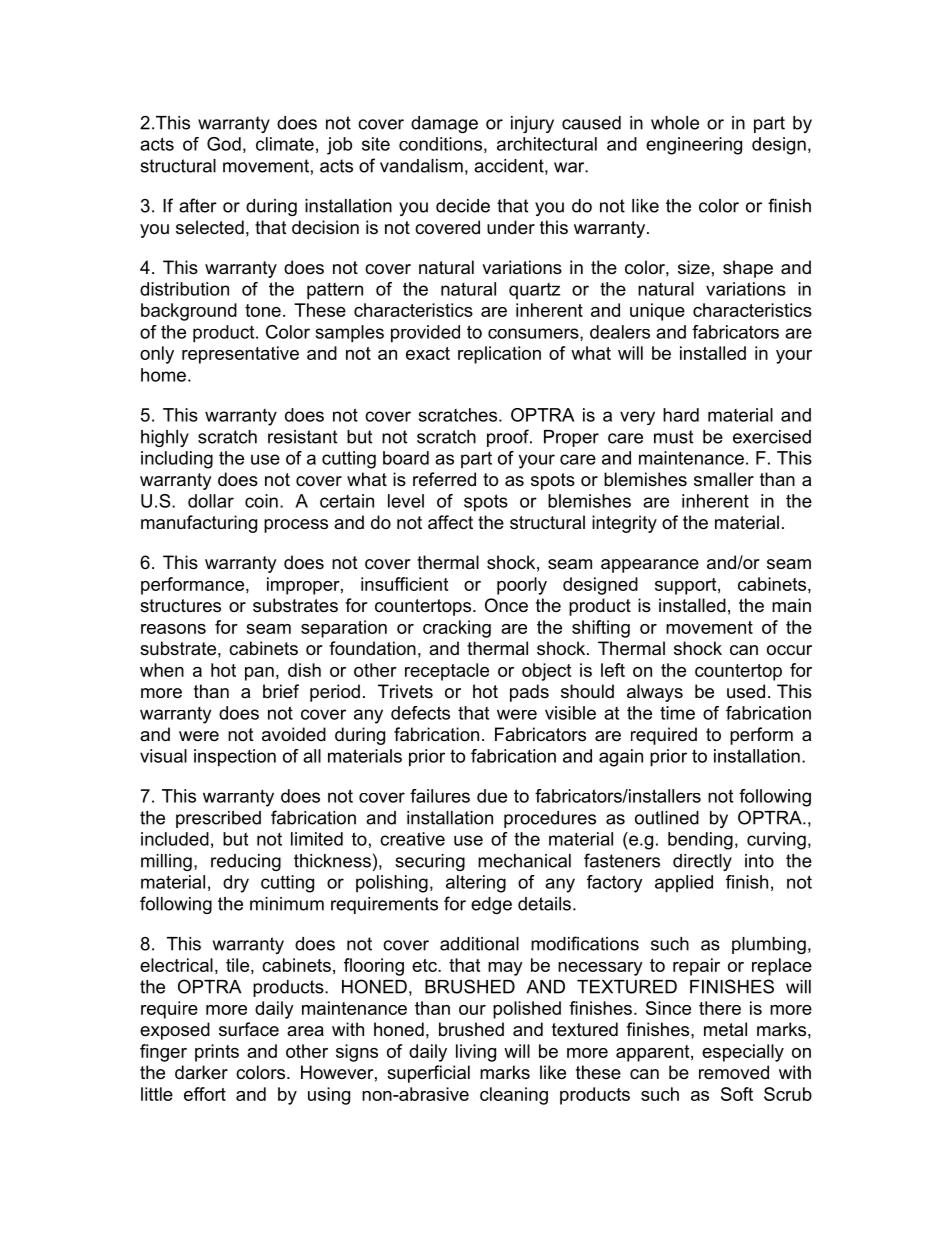 The height and width of the screenshot is (1233, 952). Describe the element at coordinates (687, 586) in the screenshot. I see `support` at that location.
